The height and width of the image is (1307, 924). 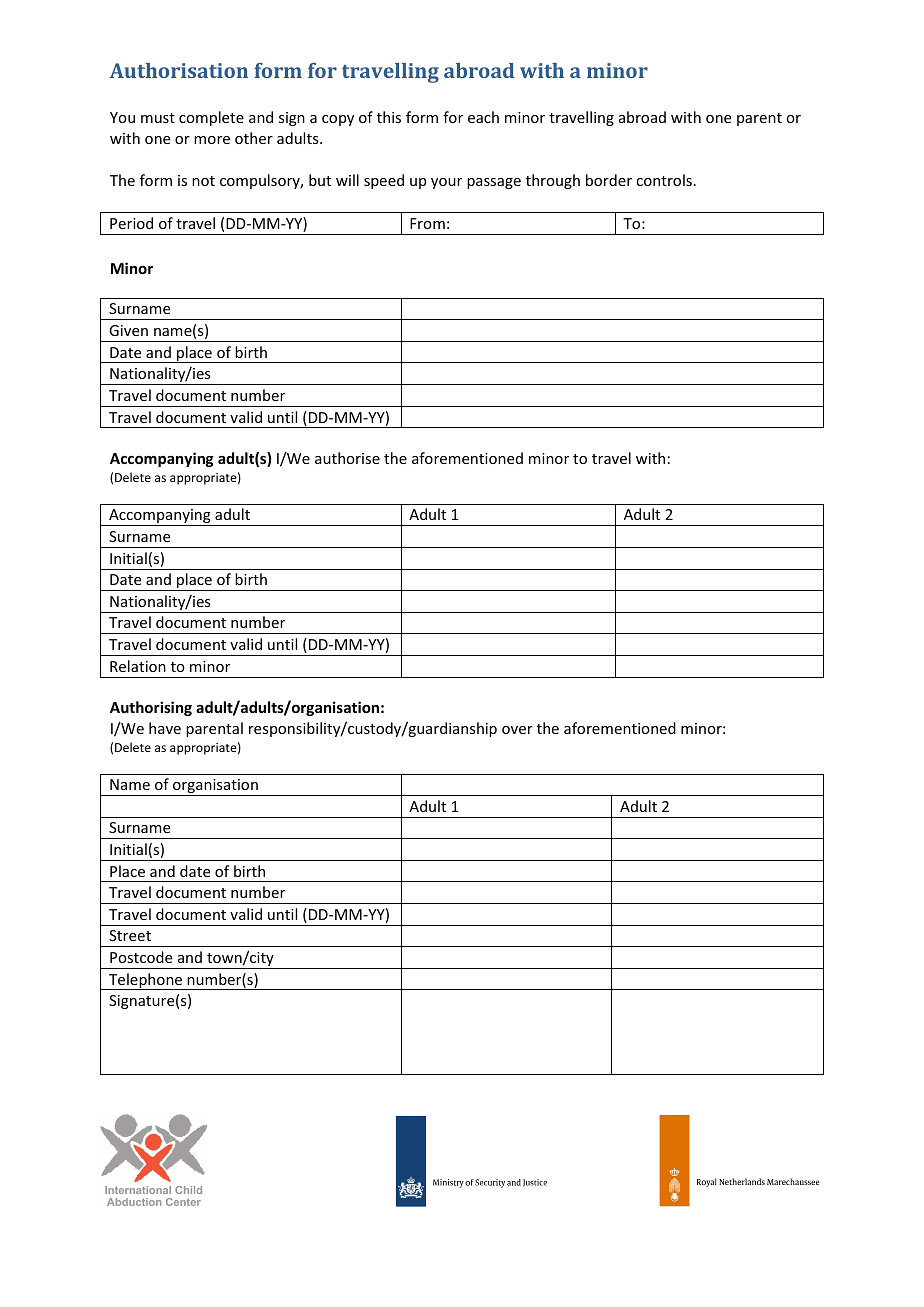 I want to click on Street, so click(x=130, y=935).
